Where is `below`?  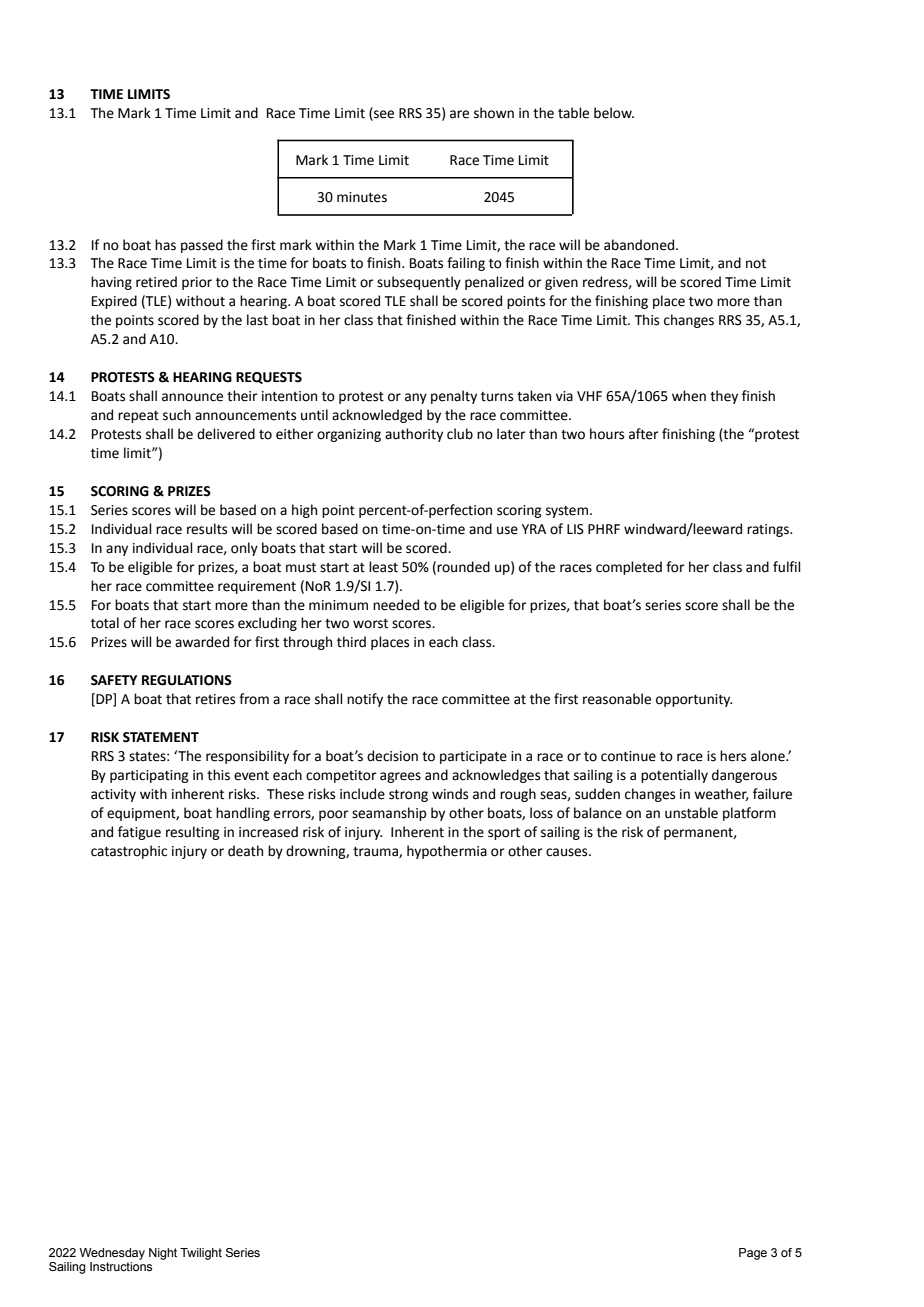 below is located at coordinates (614, 113).
